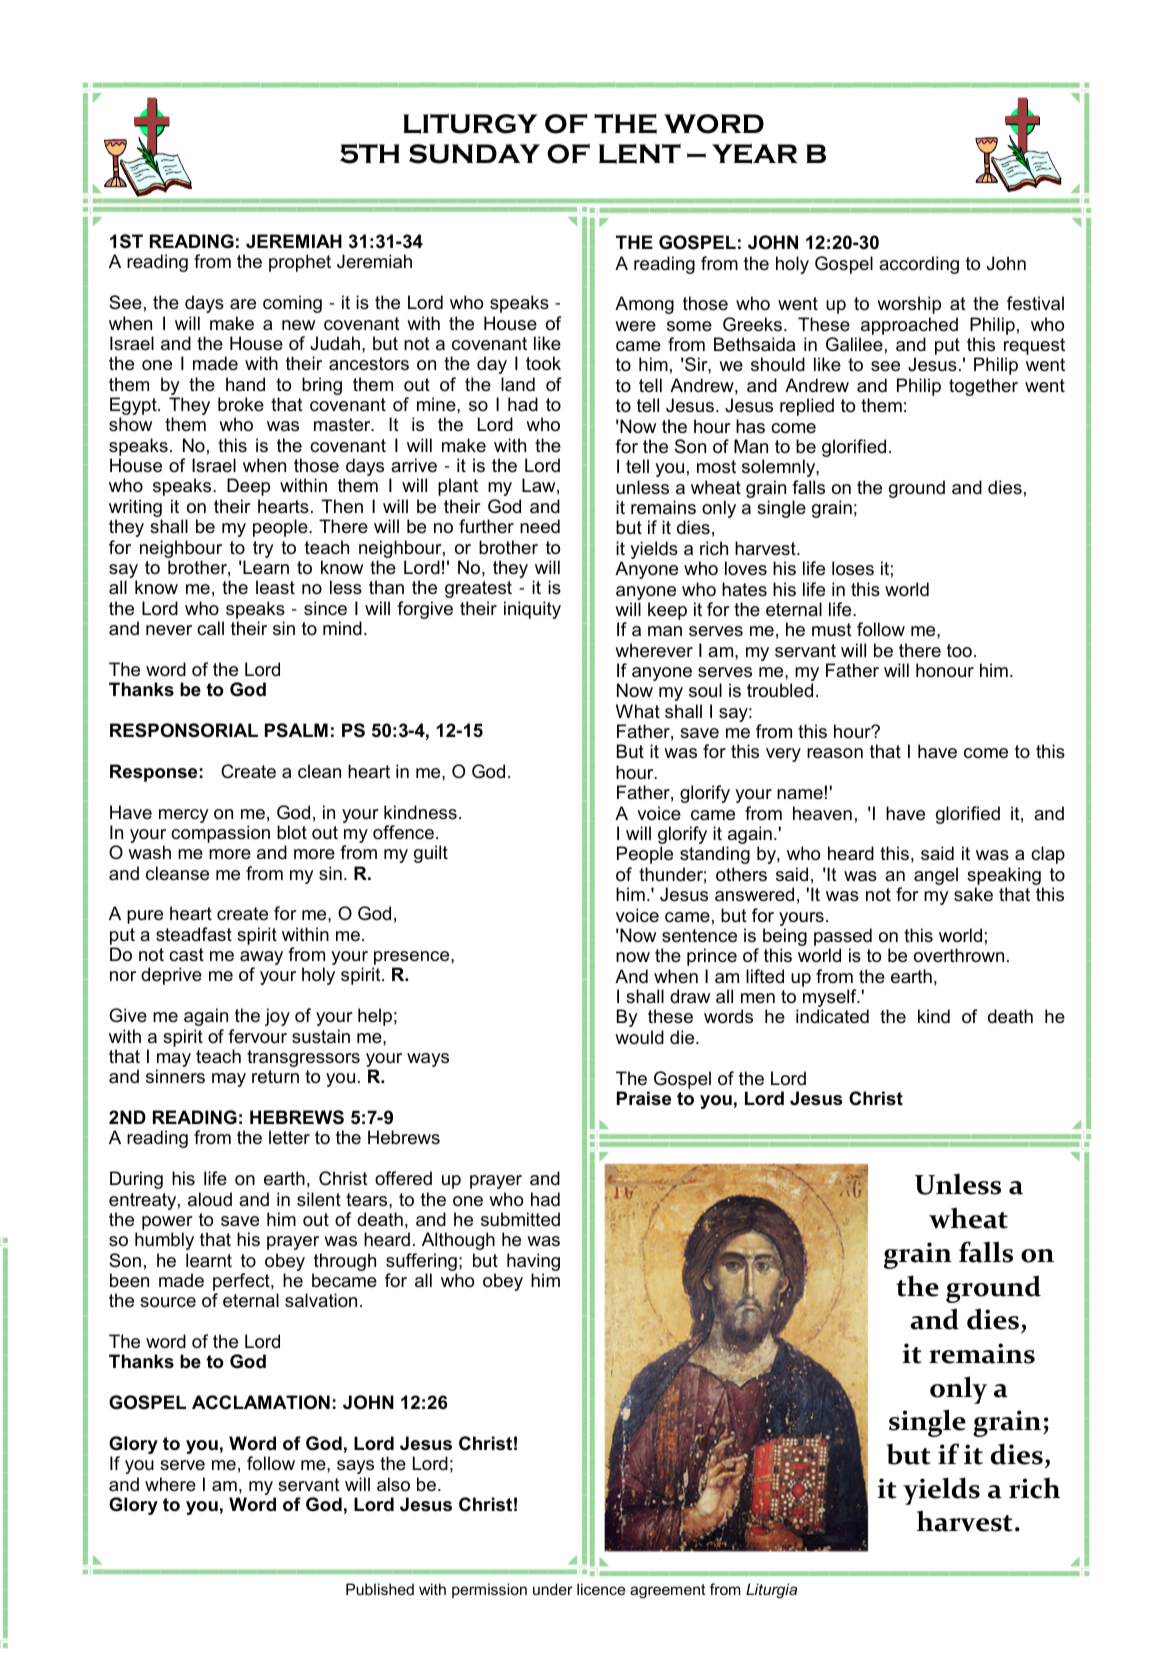  Describe the element at coordinates (919, 265) in the document. I see `according` at that location.
